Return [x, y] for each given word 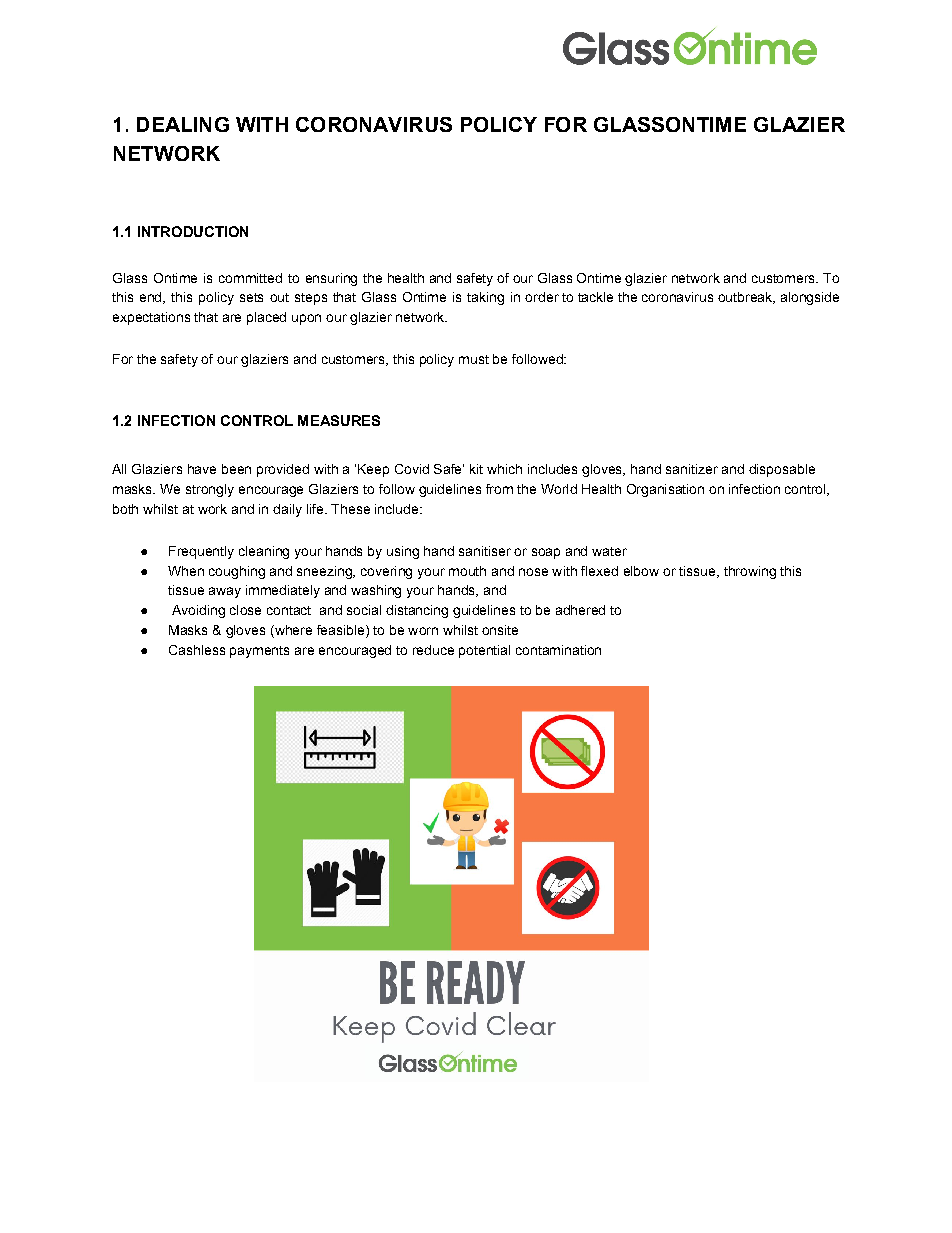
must [474, 359]
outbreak [746, 298]
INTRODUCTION [193, 231]
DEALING [183, 124]
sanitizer [692, 469]
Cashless [197, 650]
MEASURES [339, 420]
